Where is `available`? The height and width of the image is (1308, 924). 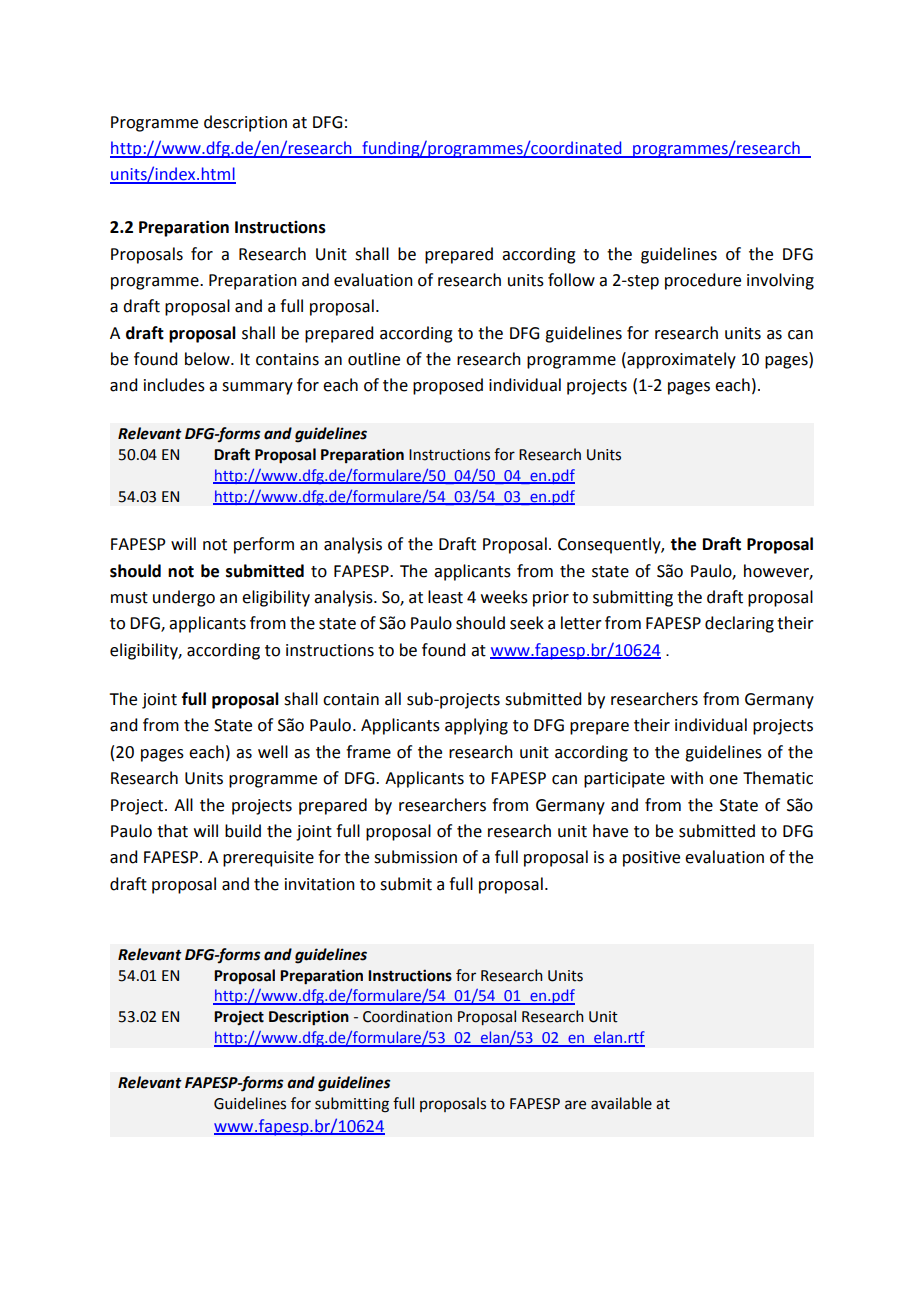 available is located at coordinates (621, 1103).
